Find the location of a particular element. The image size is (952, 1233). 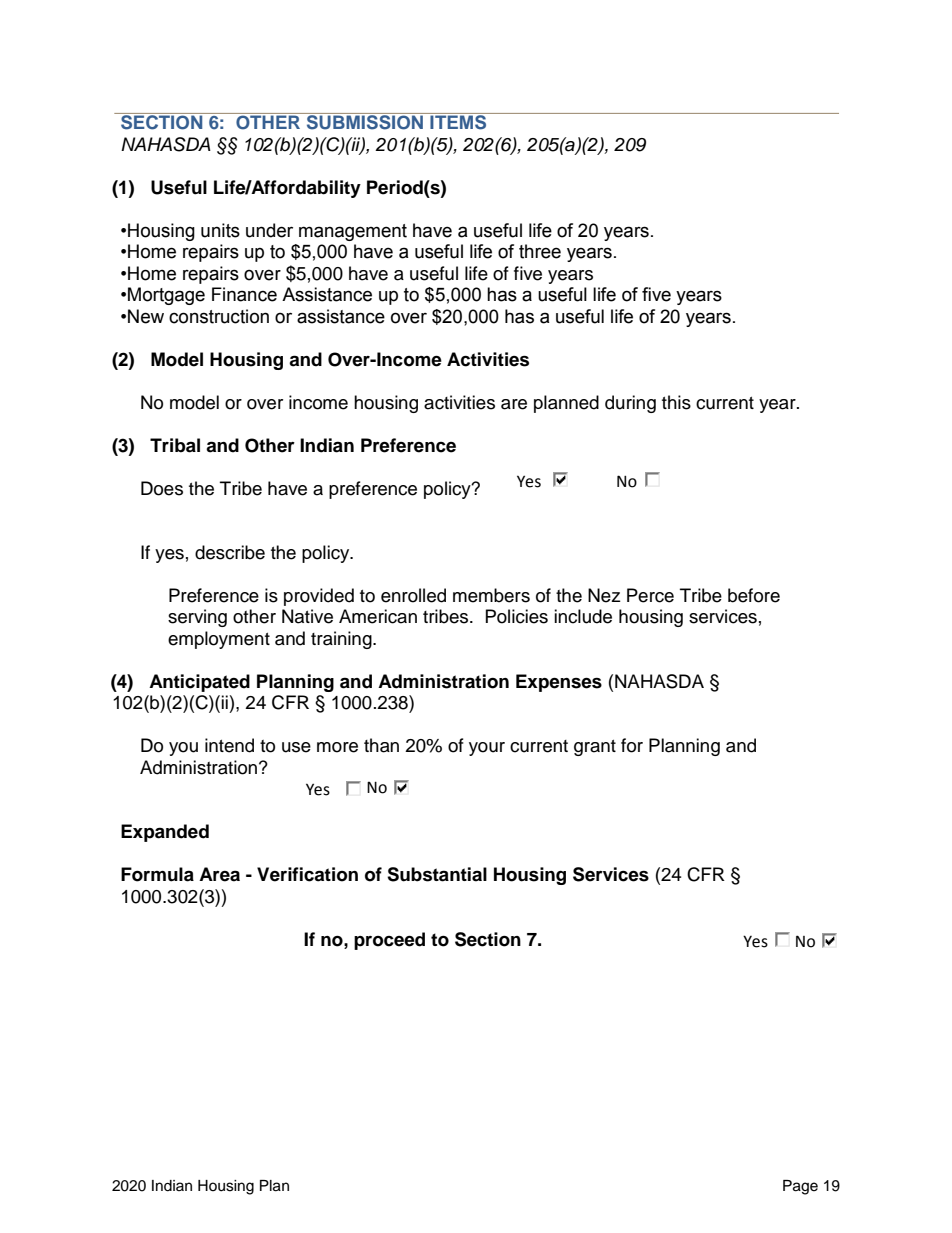

proceed is located at coordinates (389, 941).
